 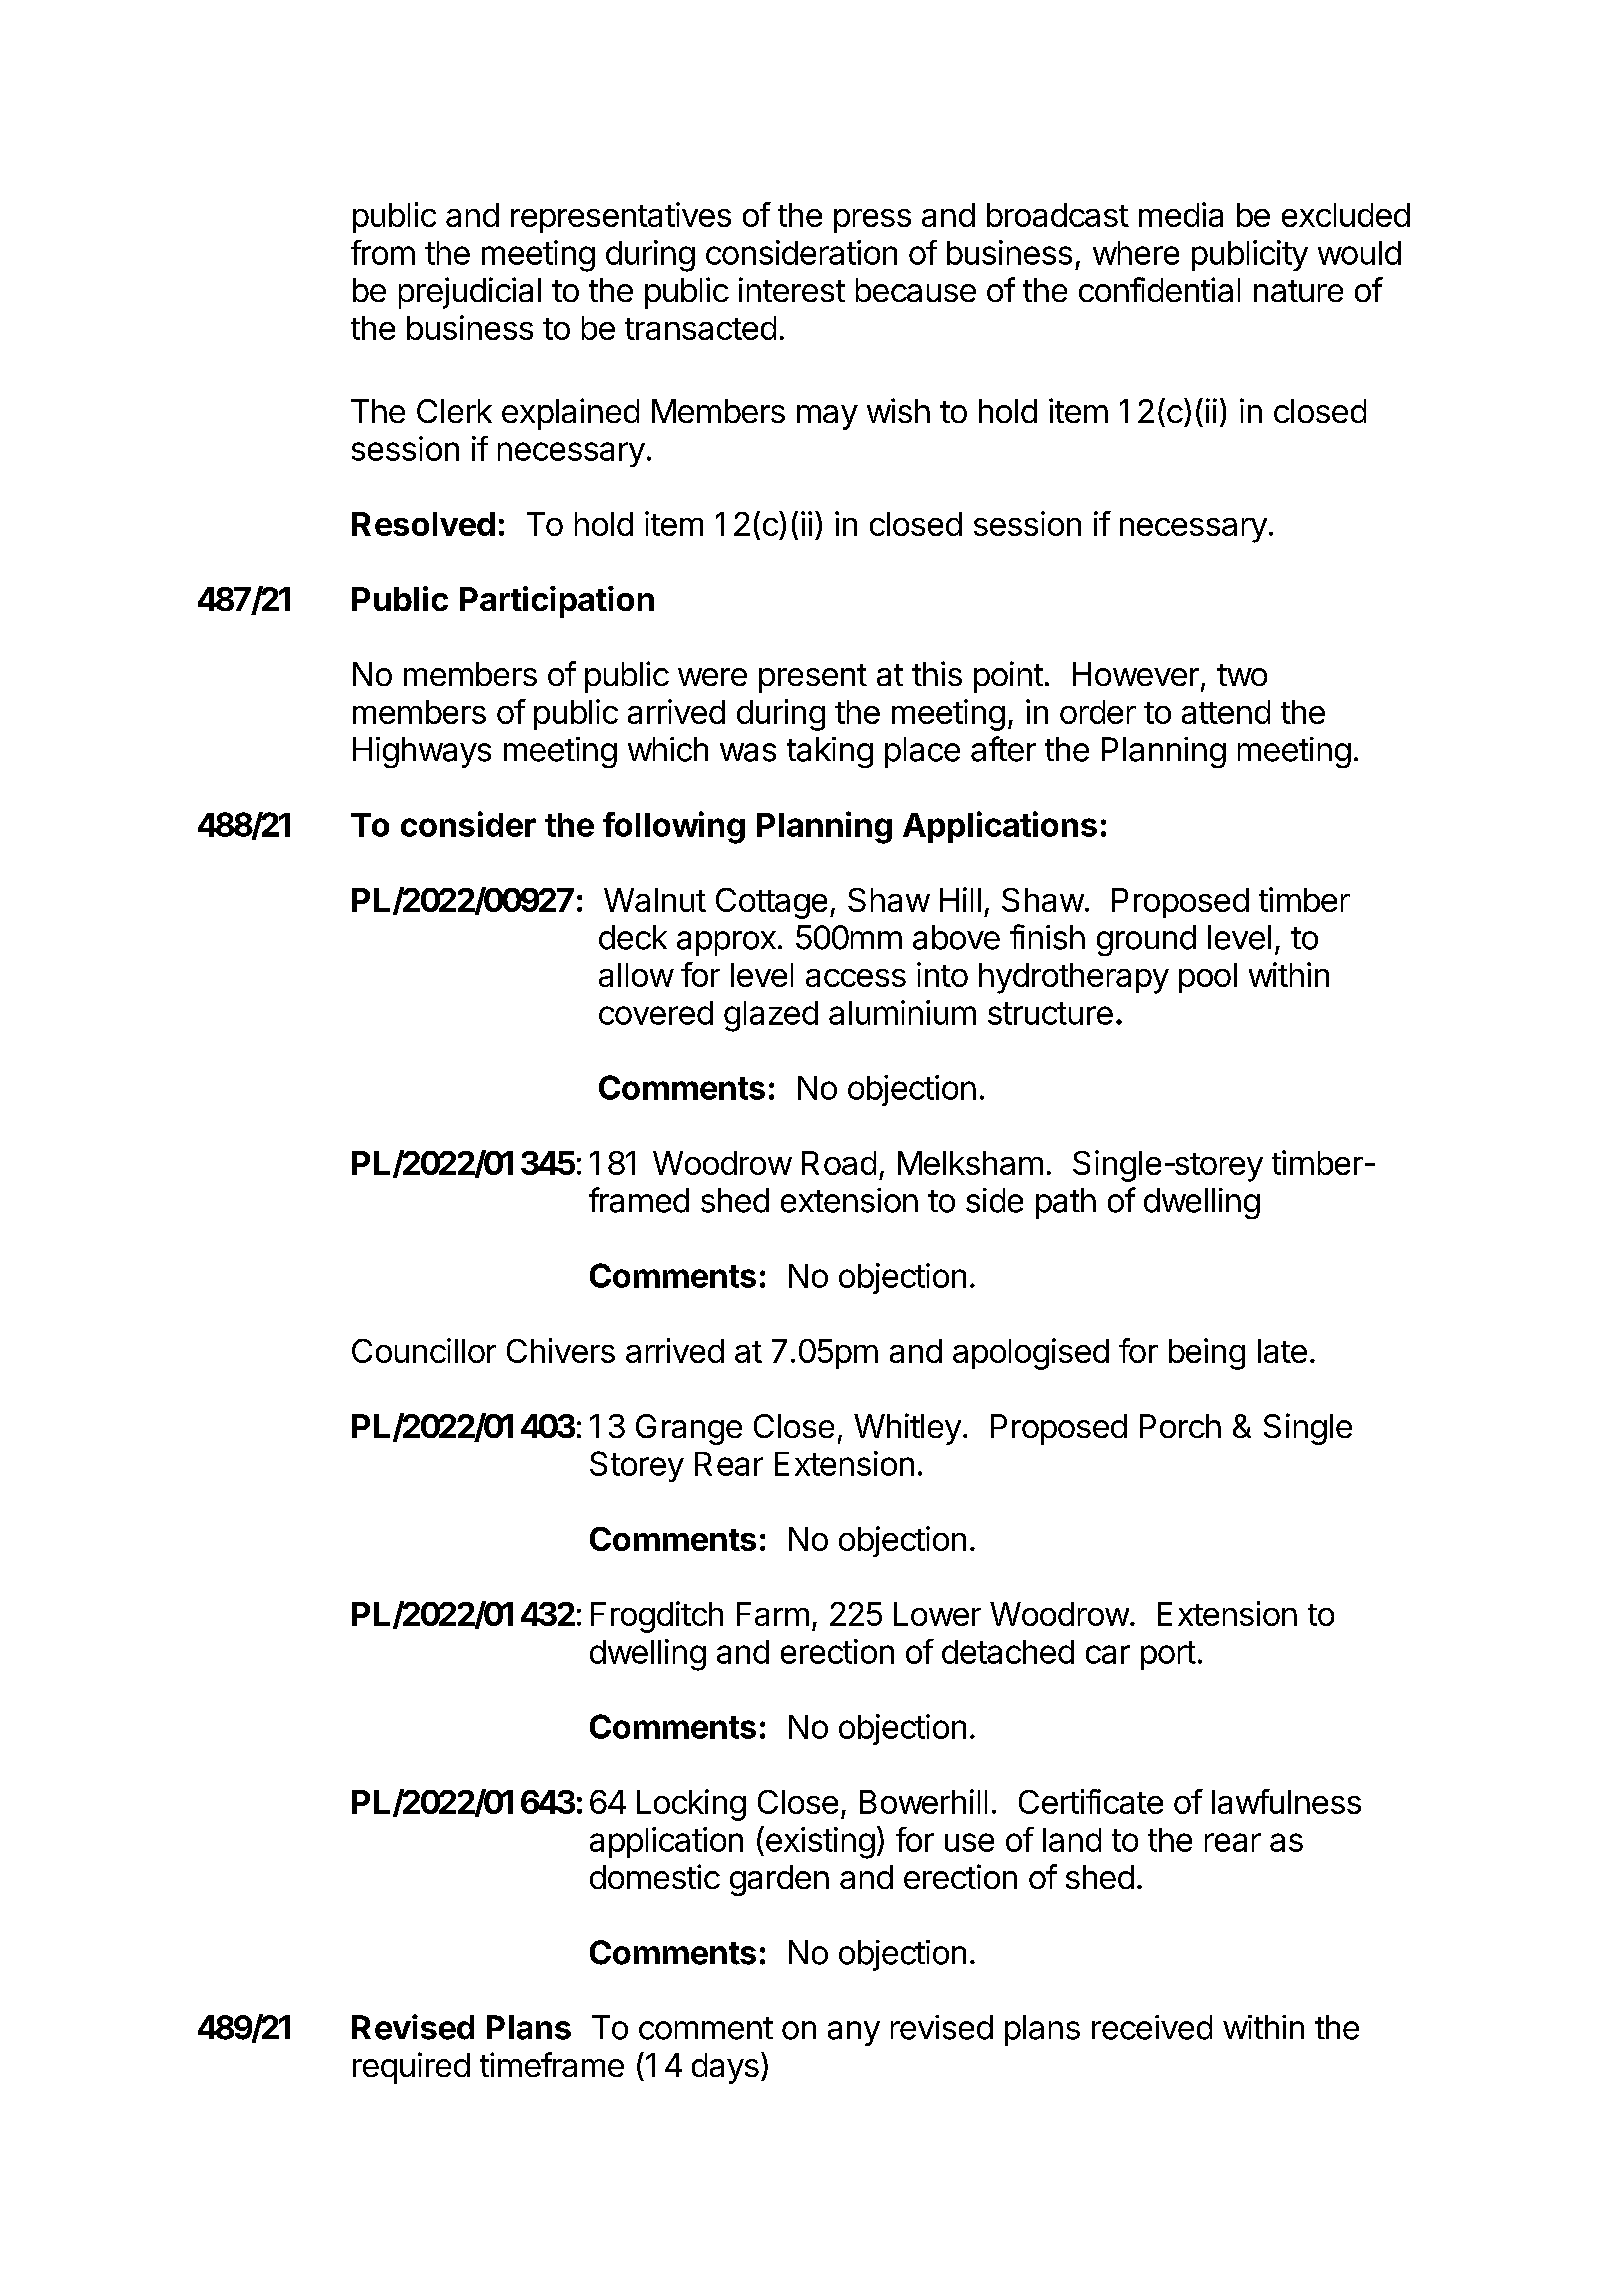 What do you see at coordinates (689, 1429) in the screenshot?
I see `Grange` at bounding box center [689, 1429].
